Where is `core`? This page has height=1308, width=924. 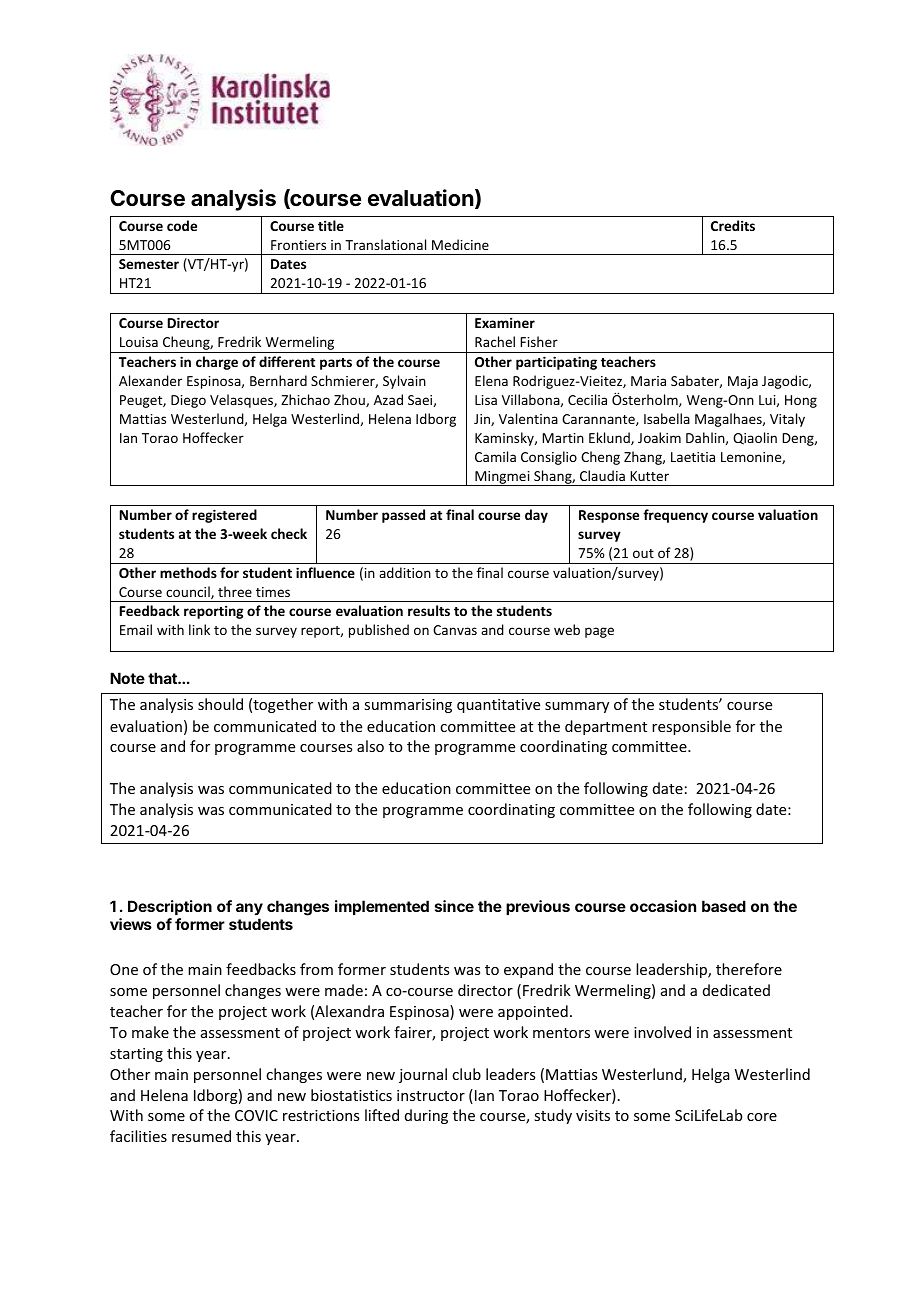 core is located at coordinates (762, 1117).
